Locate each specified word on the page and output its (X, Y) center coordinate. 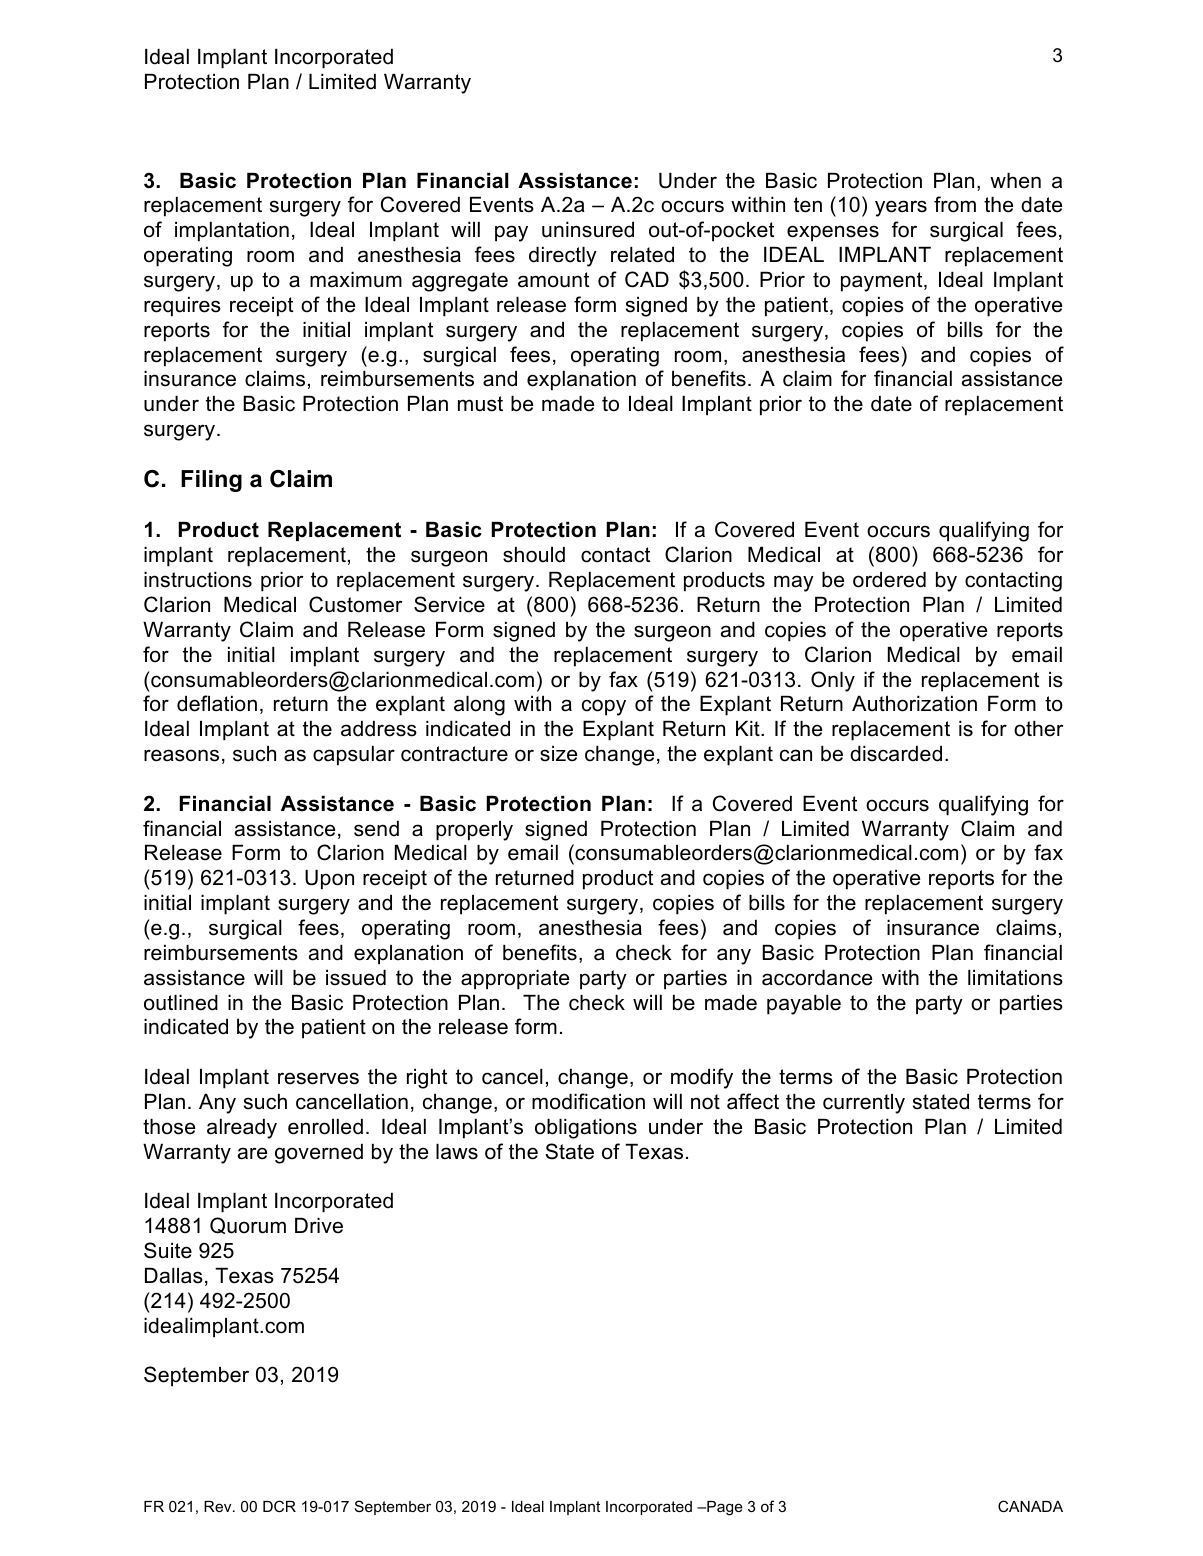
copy (604, 707)
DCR (279, 1506)
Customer (355, 604)
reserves (318, 1078)
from (955, 204)
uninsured (588, 230)
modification (588, 1101)
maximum (356, 280)
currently (864, 1104)
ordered (889, 580)
